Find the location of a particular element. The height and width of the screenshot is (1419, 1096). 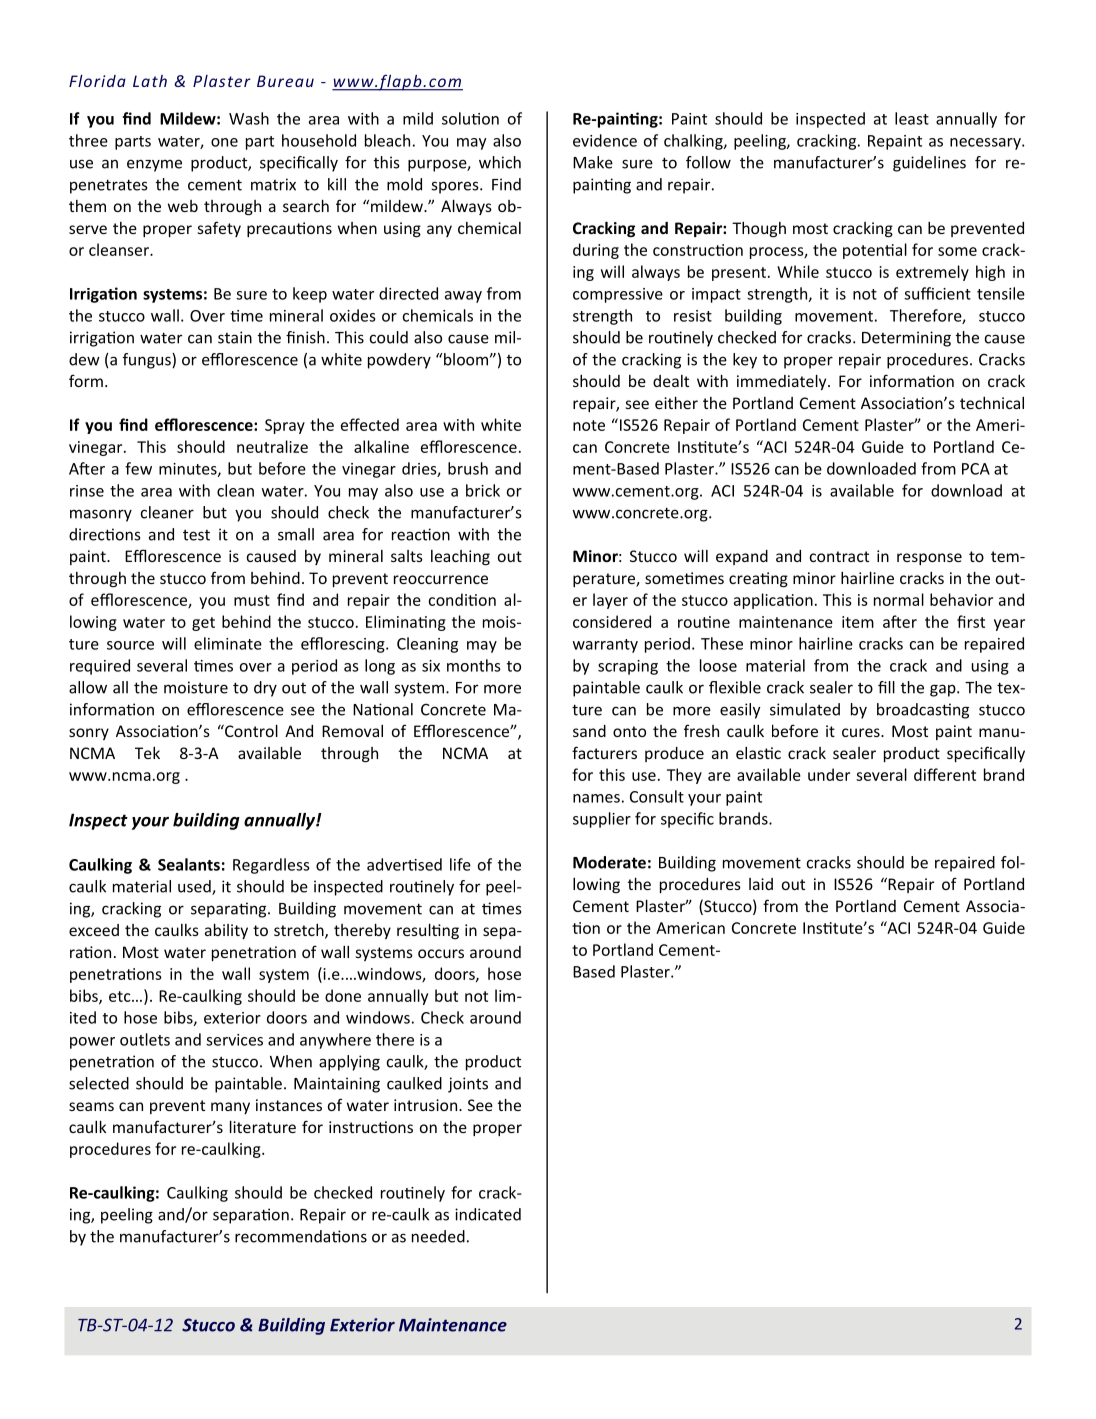

PCA is located at coordinates (976, 469).
